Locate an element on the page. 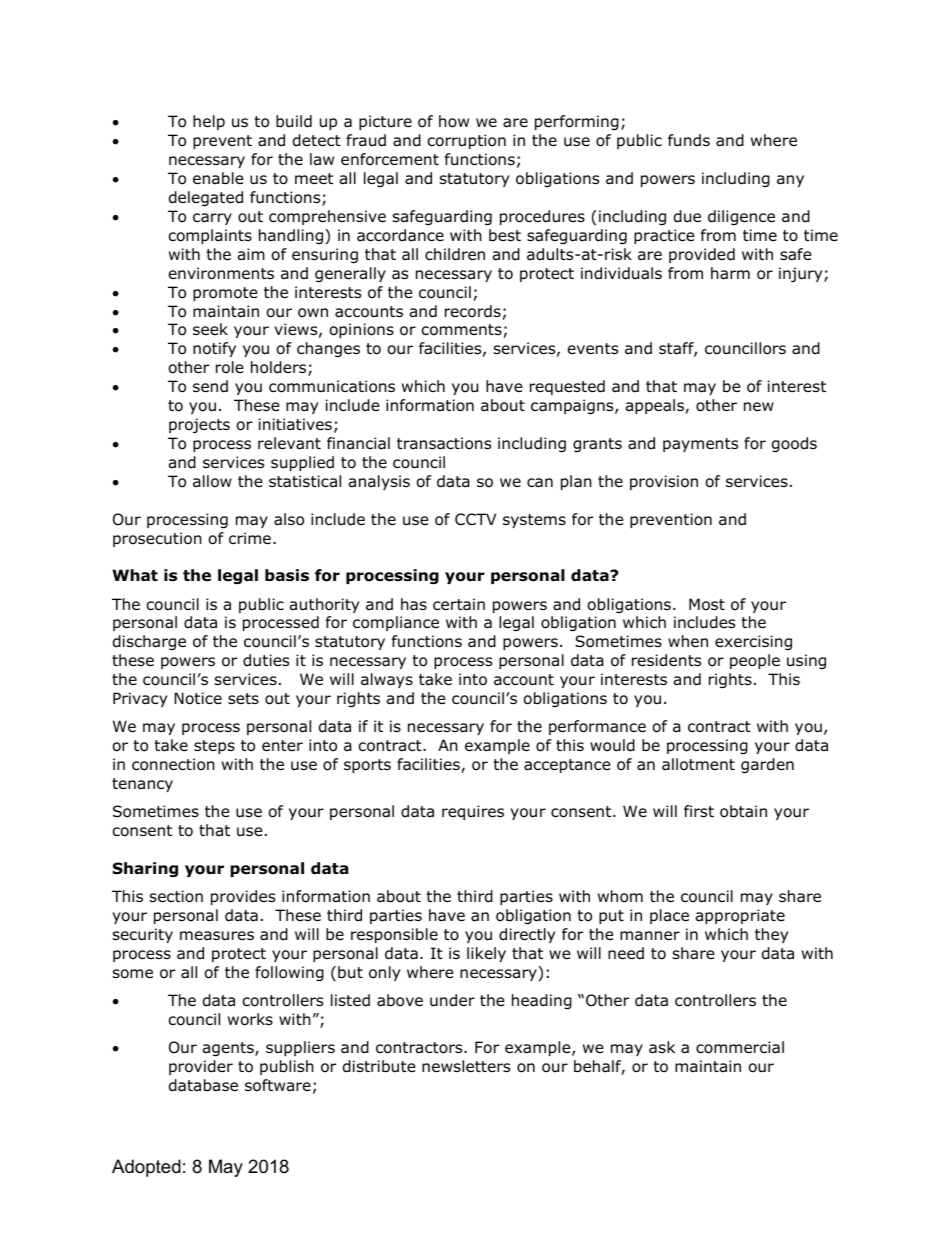 Image resolution: width=952 pixels, height=1233 pixels. corruption is located at coordinates (467, 141).
